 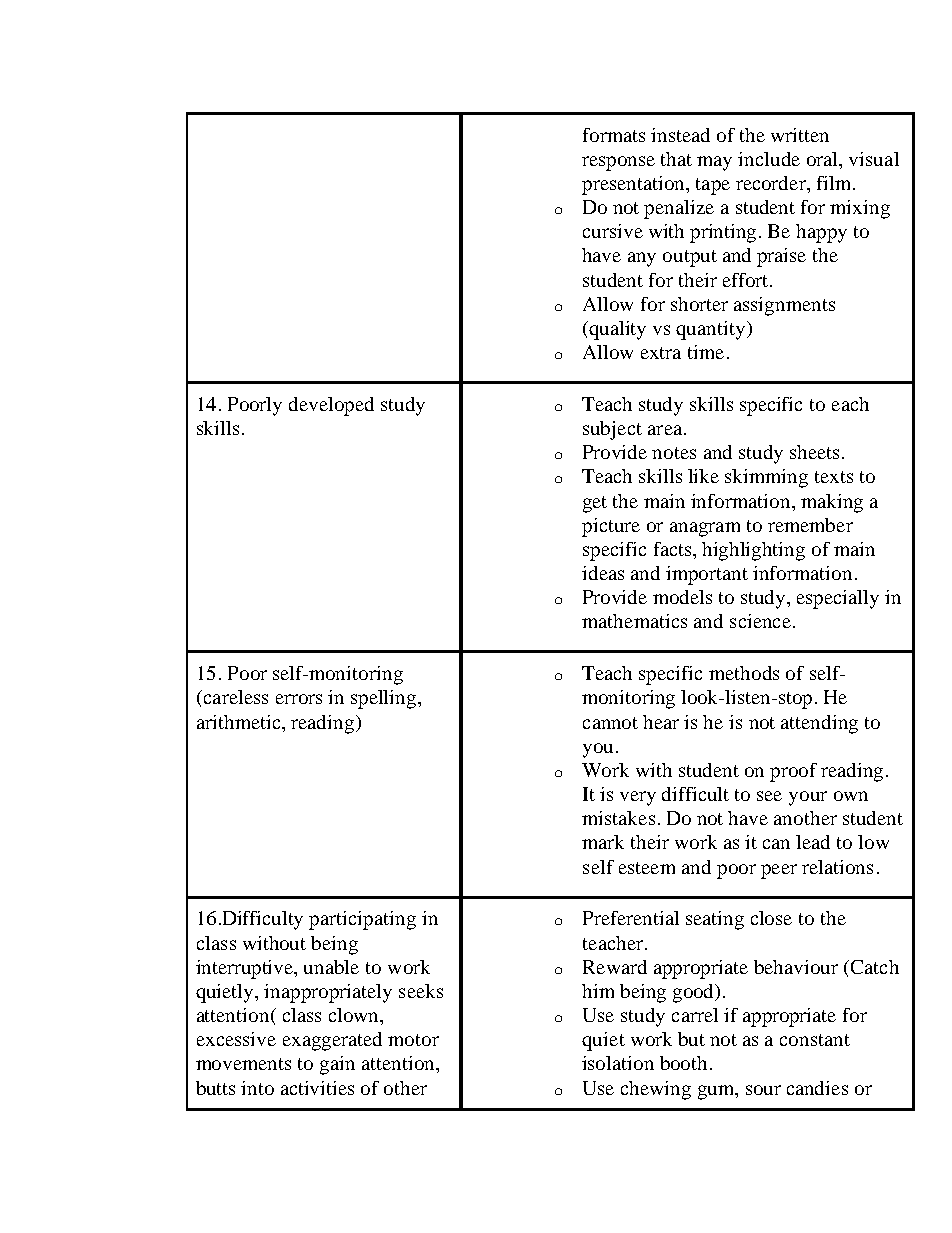 I want to click on include, so click(x=769, y=159).
